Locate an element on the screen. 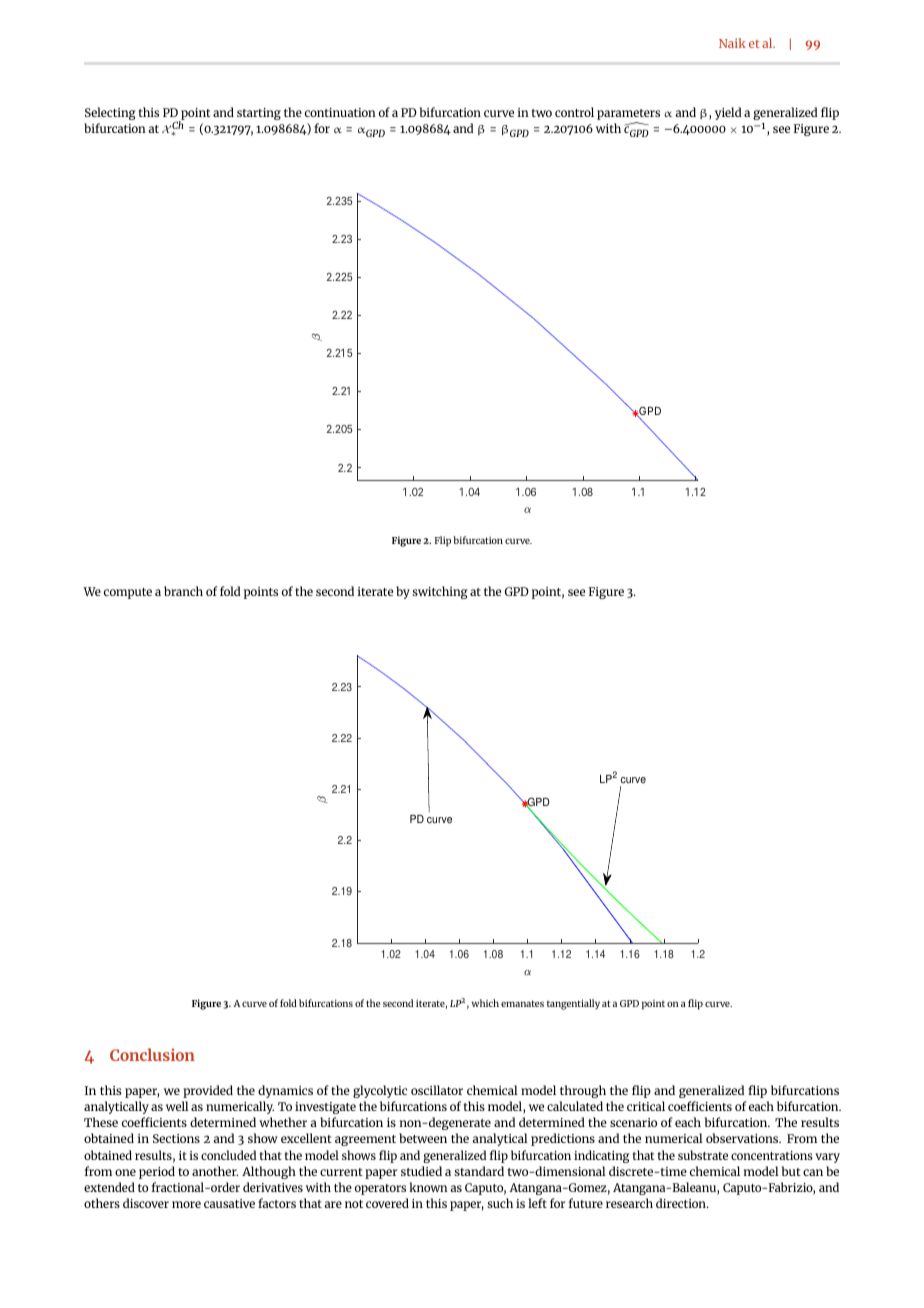  yield is located at coordinates (728, 113).
